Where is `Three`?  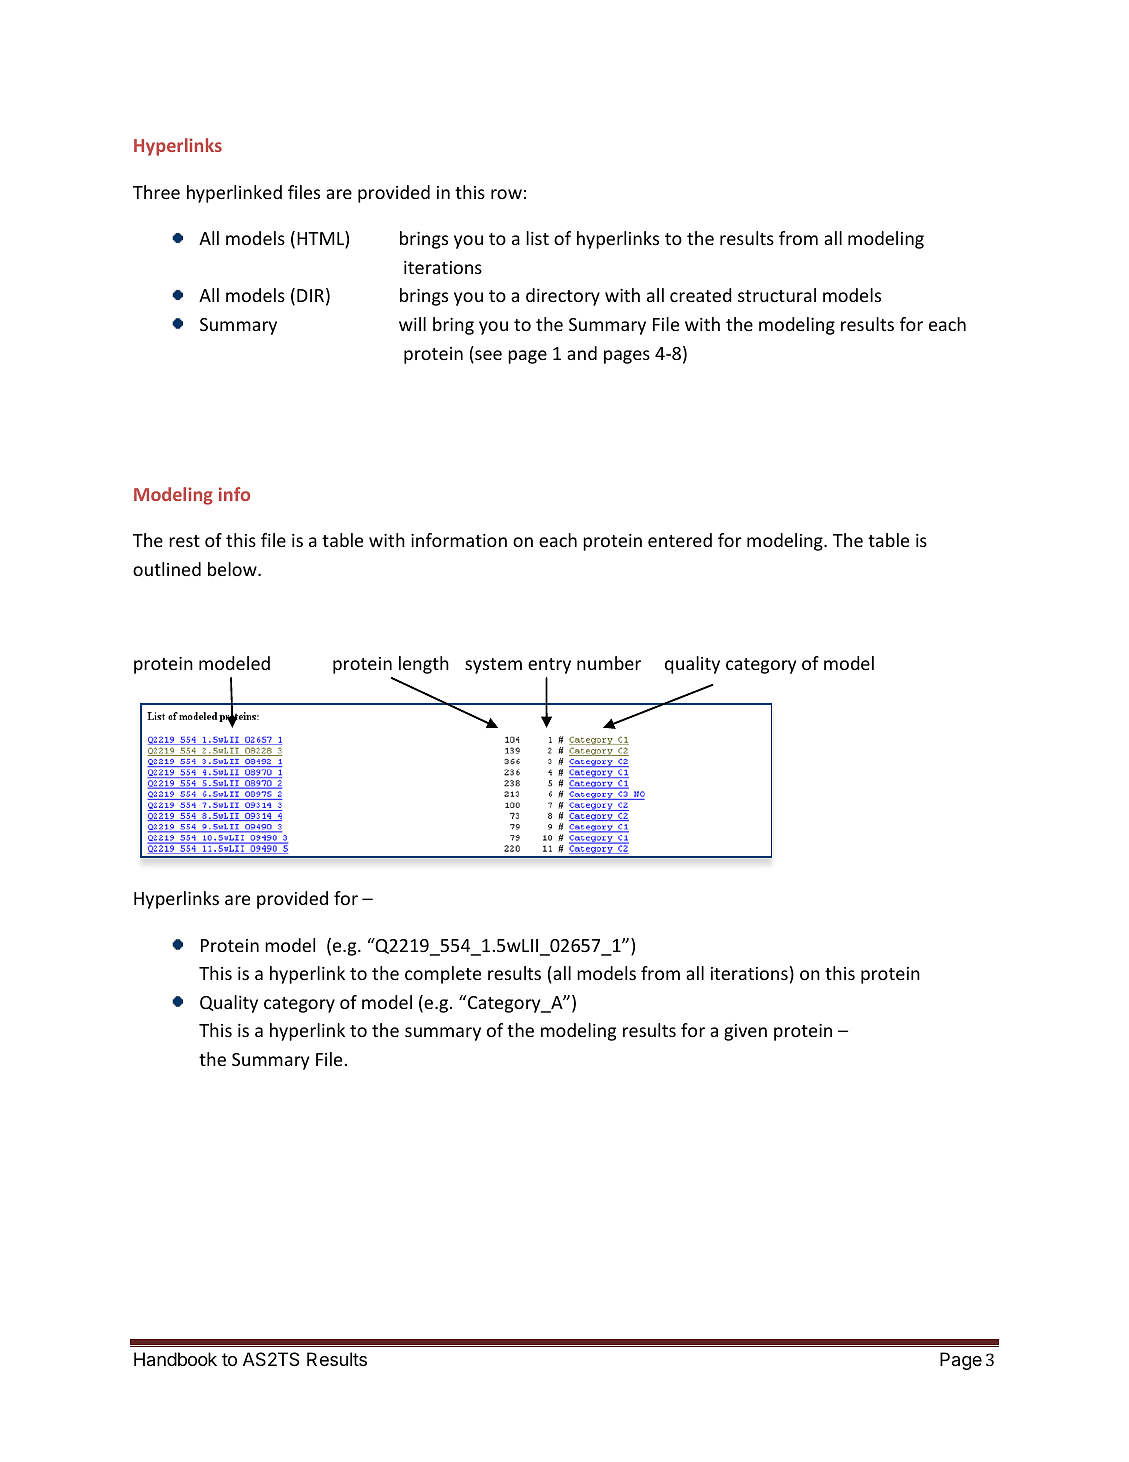
Three is located at coordinates (156, 192).
